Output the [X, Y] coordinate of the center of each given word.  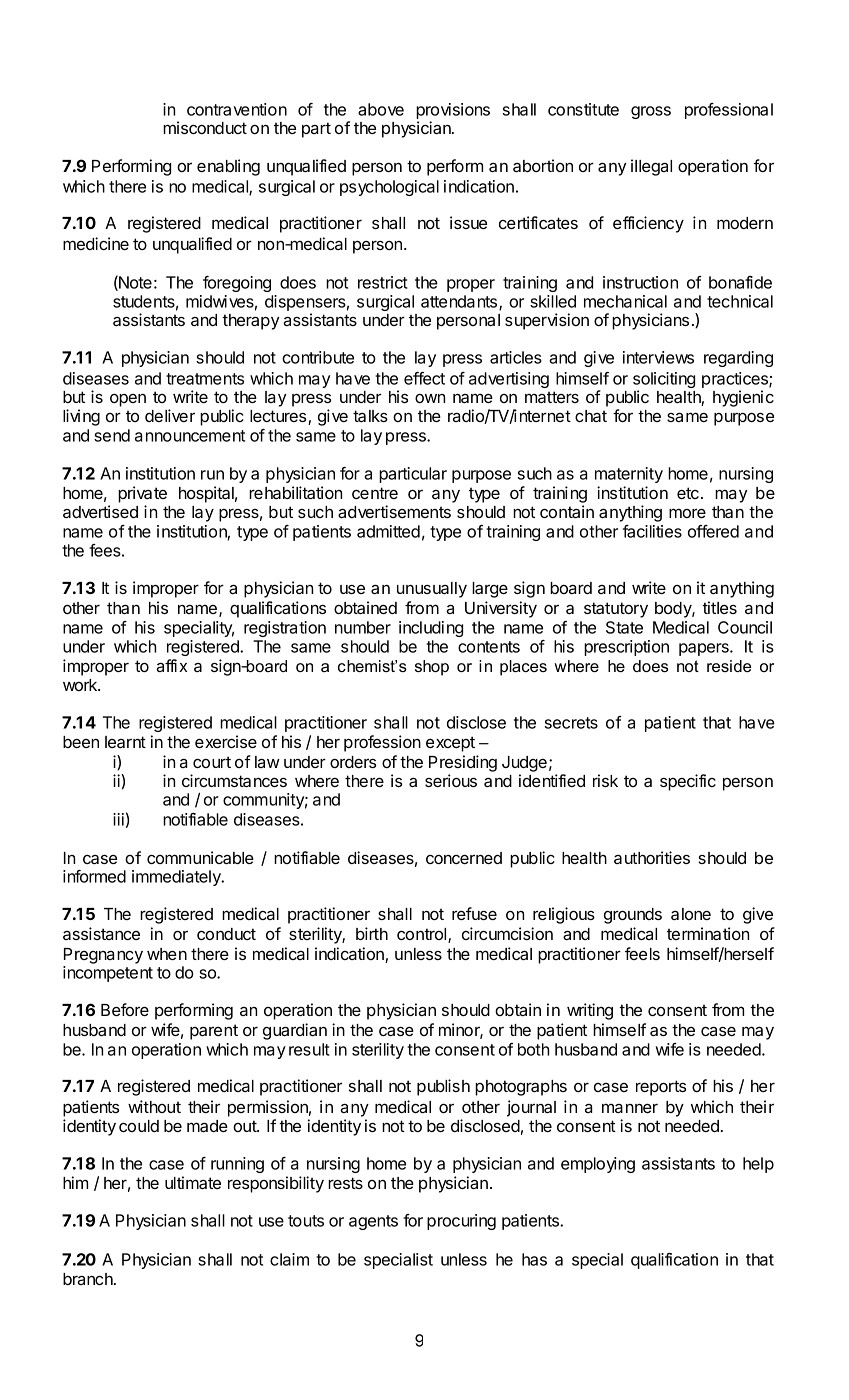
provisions [453, 112]
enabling [228, 167]
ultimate [193, 1182]
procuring [461, 1222]
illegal [651, 167]
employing [598, 1165]
